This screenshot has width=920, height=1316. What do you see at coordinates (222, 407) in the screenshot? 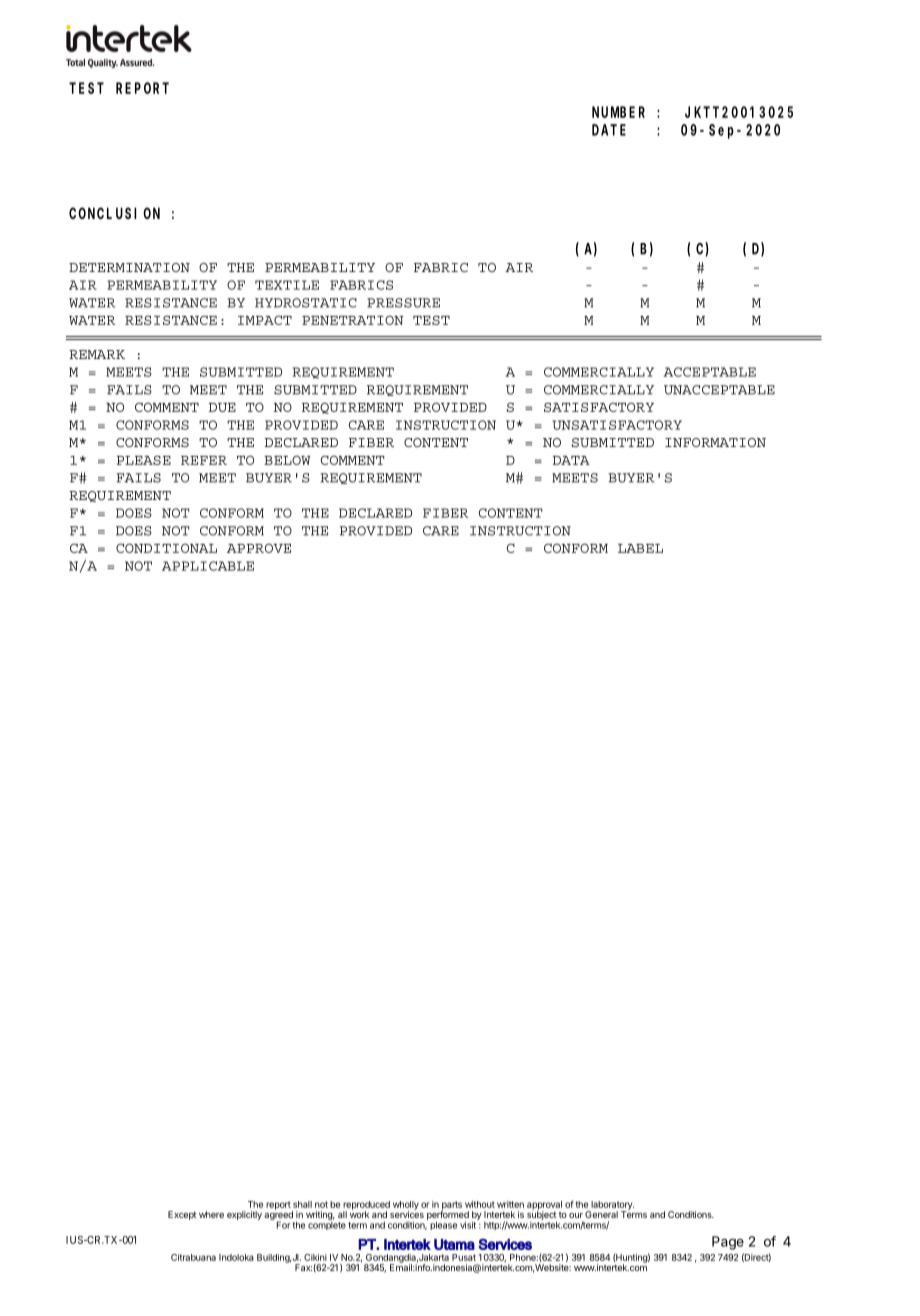
I see `DUE` at bounding box center [222, 407].
